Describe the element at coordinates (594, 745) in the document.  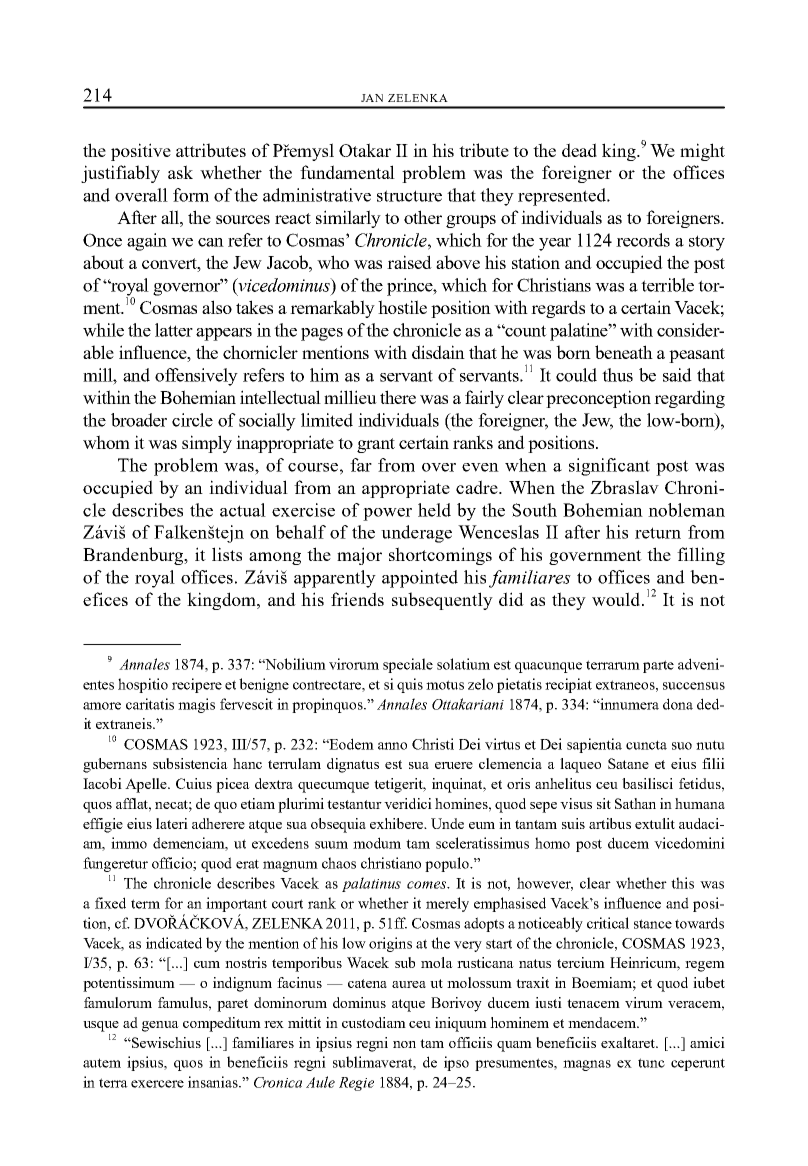
I see `sapientia` at that location.
